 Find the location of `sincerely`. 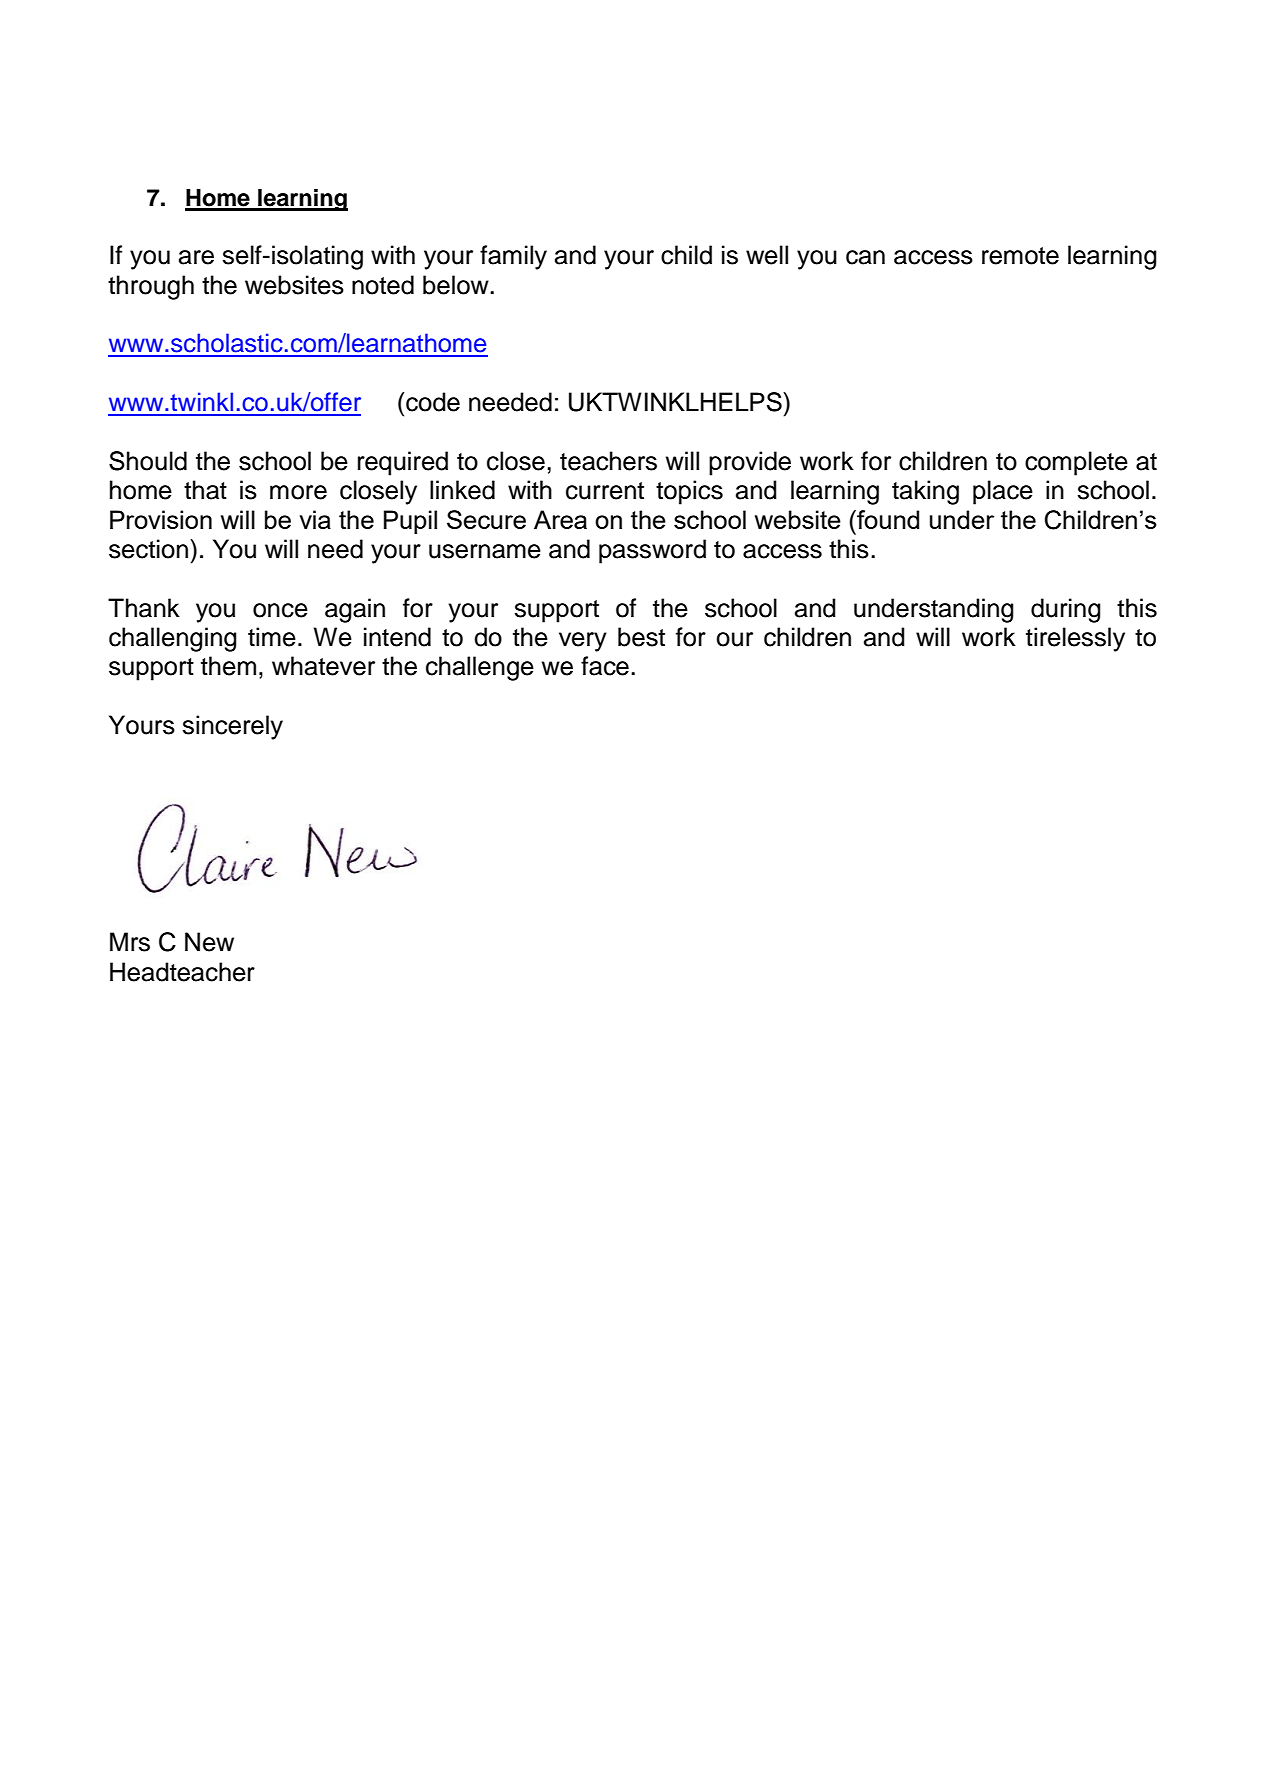

sincerely is located at coordinates (232, 727).
